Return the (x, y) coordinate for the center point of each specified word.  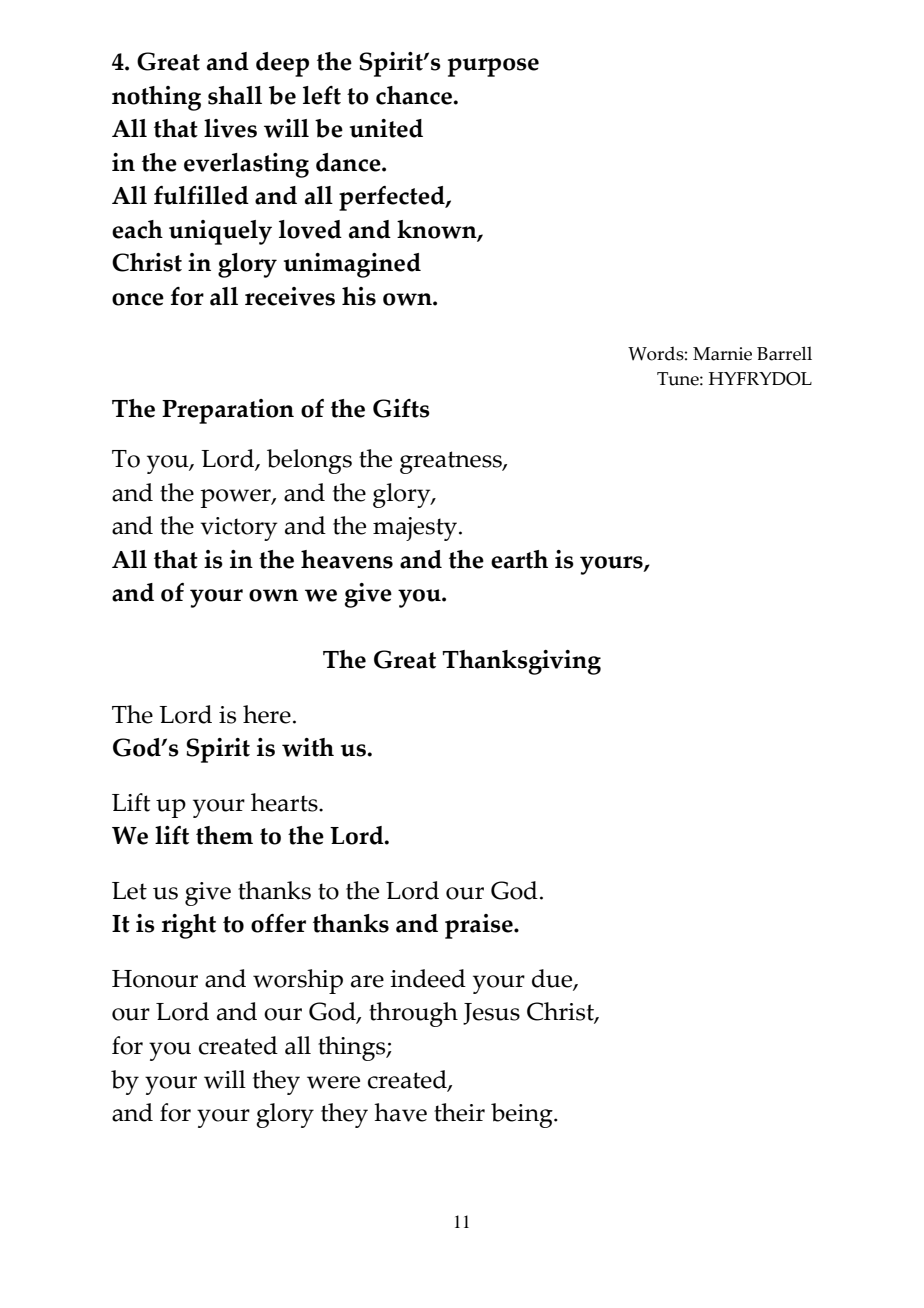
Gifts (401, 408)
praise (480, 926)
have (400, 1112)
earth (519, 559)
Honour (155, 979)
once (138, 299)
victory (239, 529)
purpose (493, 67)
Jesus (491, 1014)
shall (235, 95)
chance (415, 95)
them (224, 835)
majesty (415, 529)
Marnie (722, 354)
